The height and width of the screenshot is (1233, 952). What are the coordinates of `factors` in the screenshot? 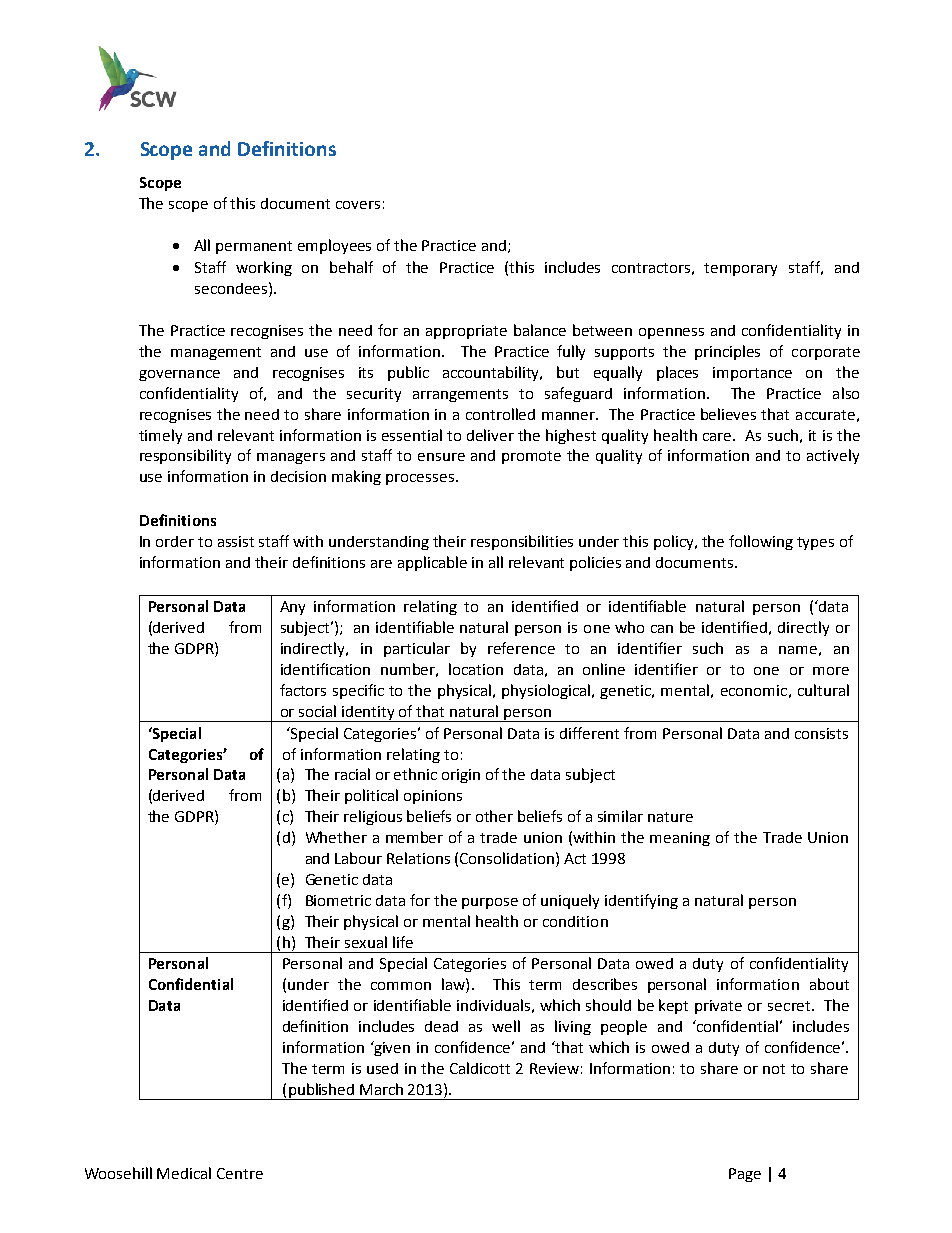 It's located at (303, 690).
